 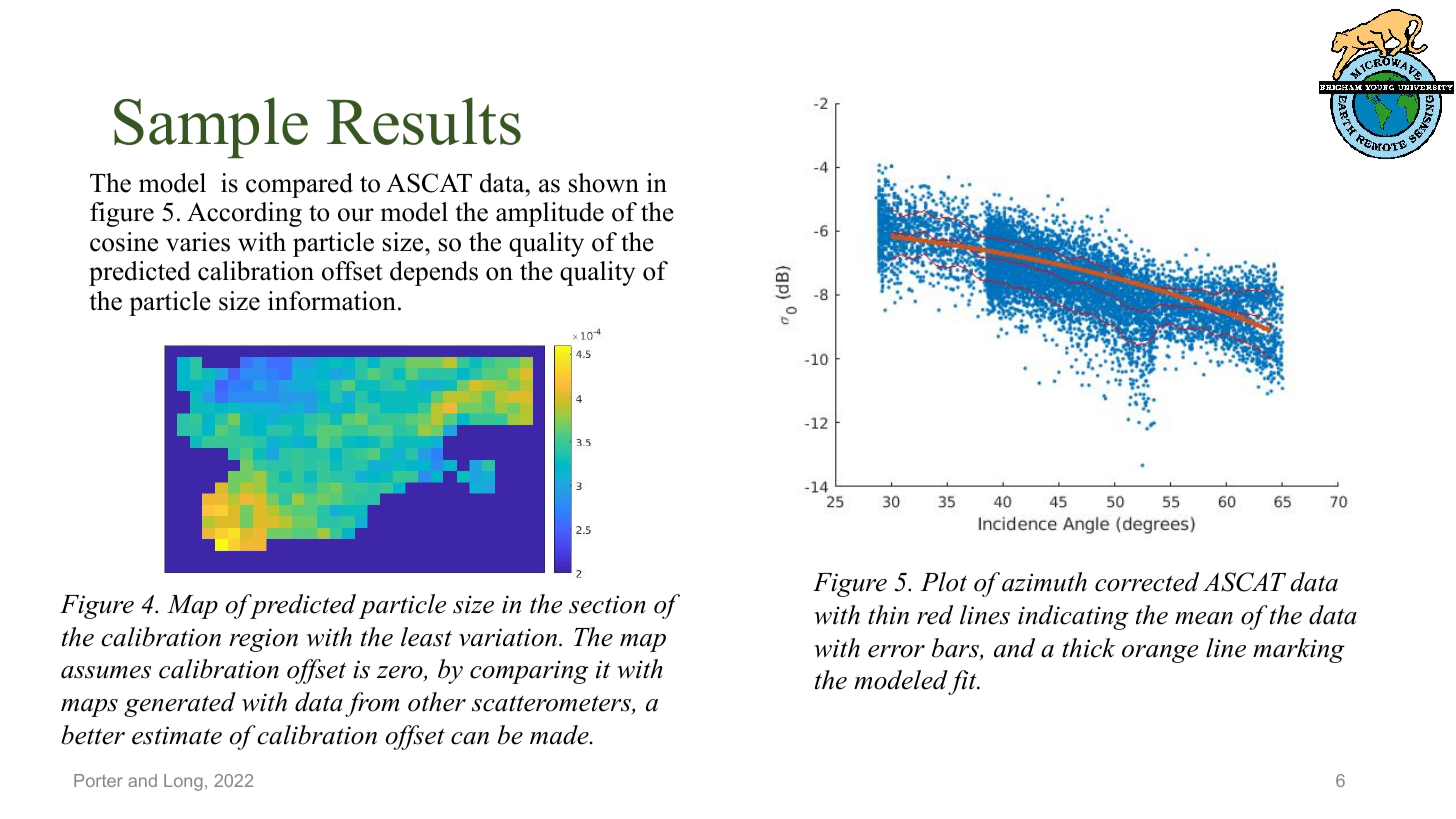 I want to click on amplitude, so click(x=550, y=214).
